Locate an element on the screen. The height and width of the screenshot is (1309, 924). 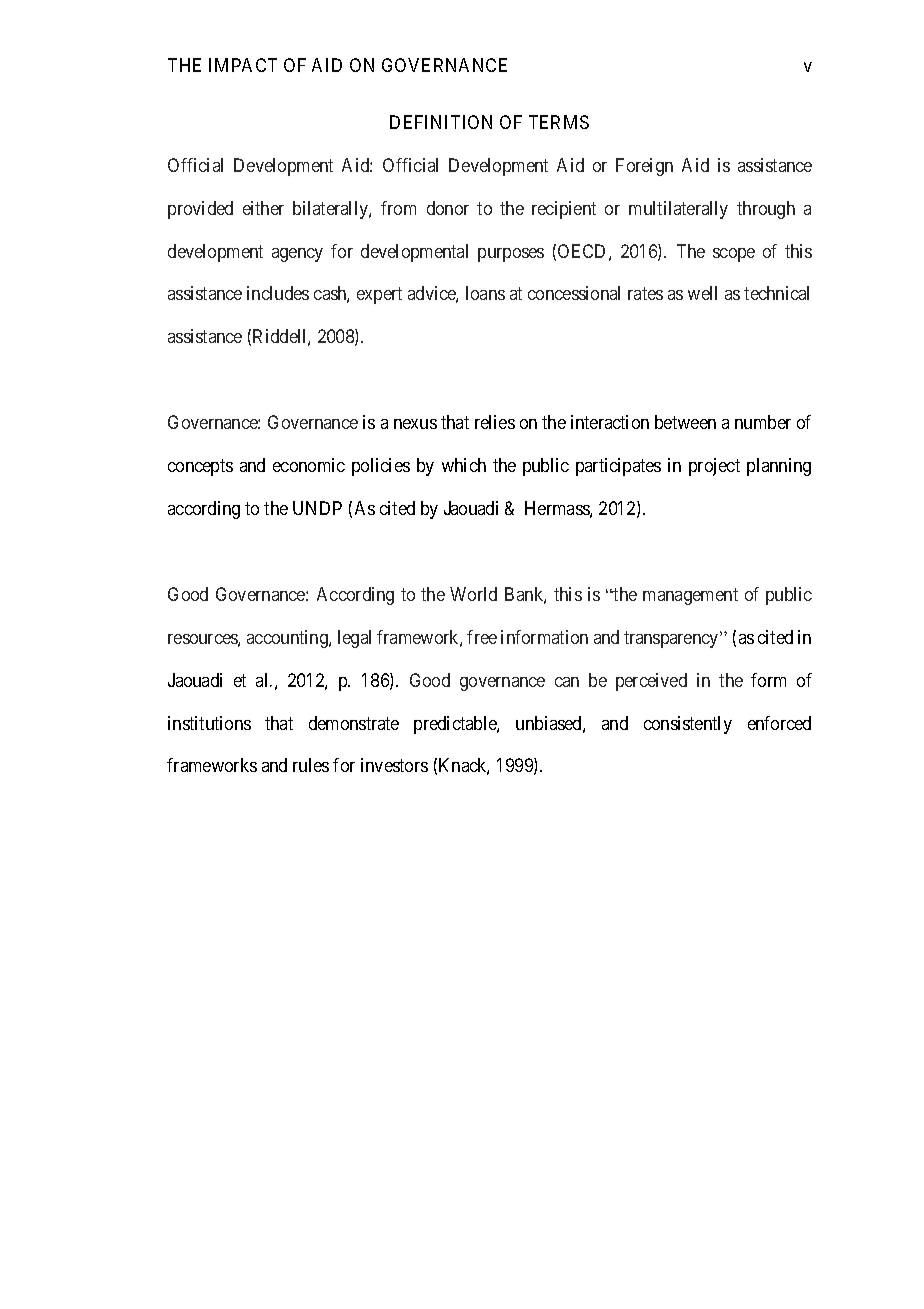
World is located at coordinates (473, 594).
